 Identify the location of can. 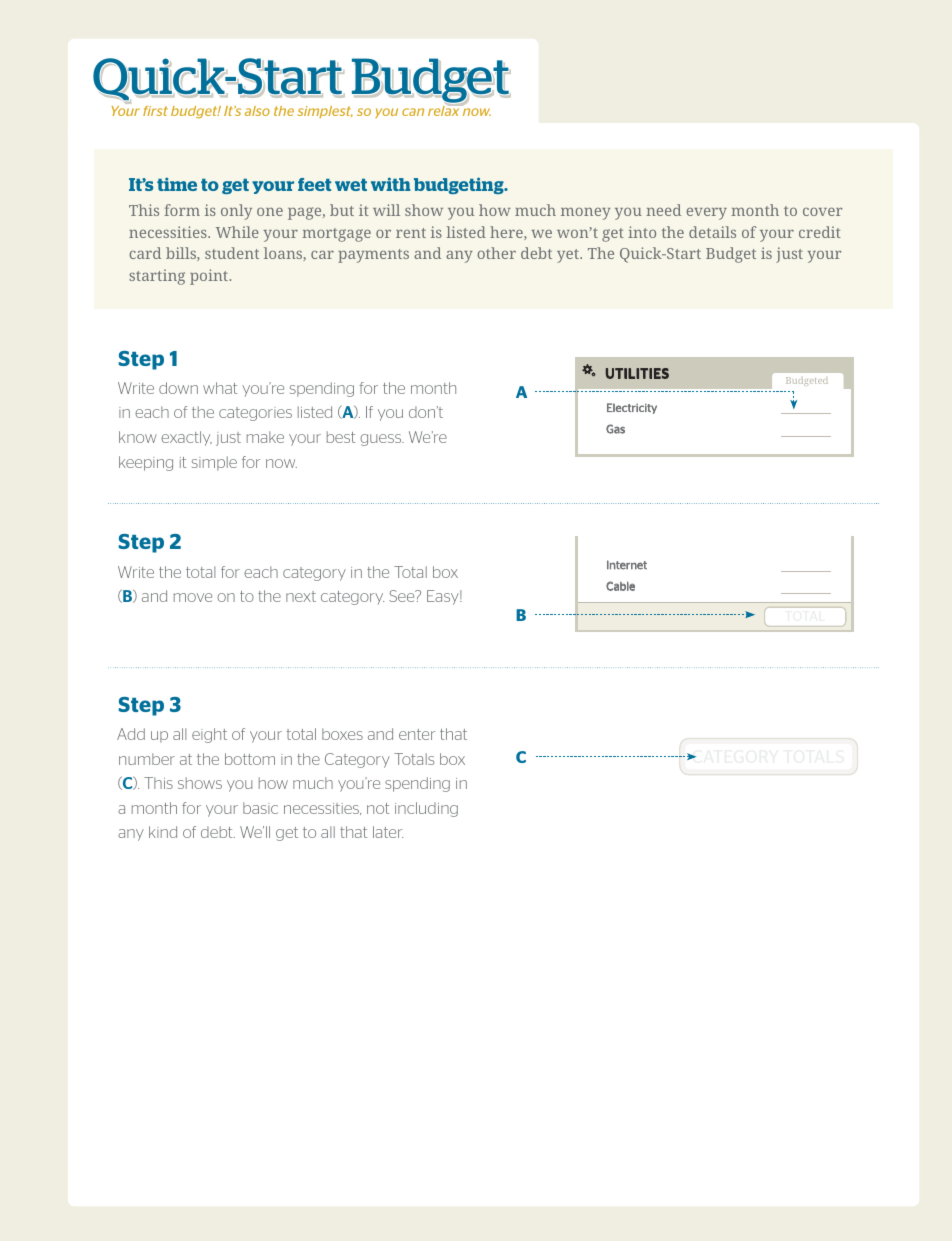
(413, 112).
